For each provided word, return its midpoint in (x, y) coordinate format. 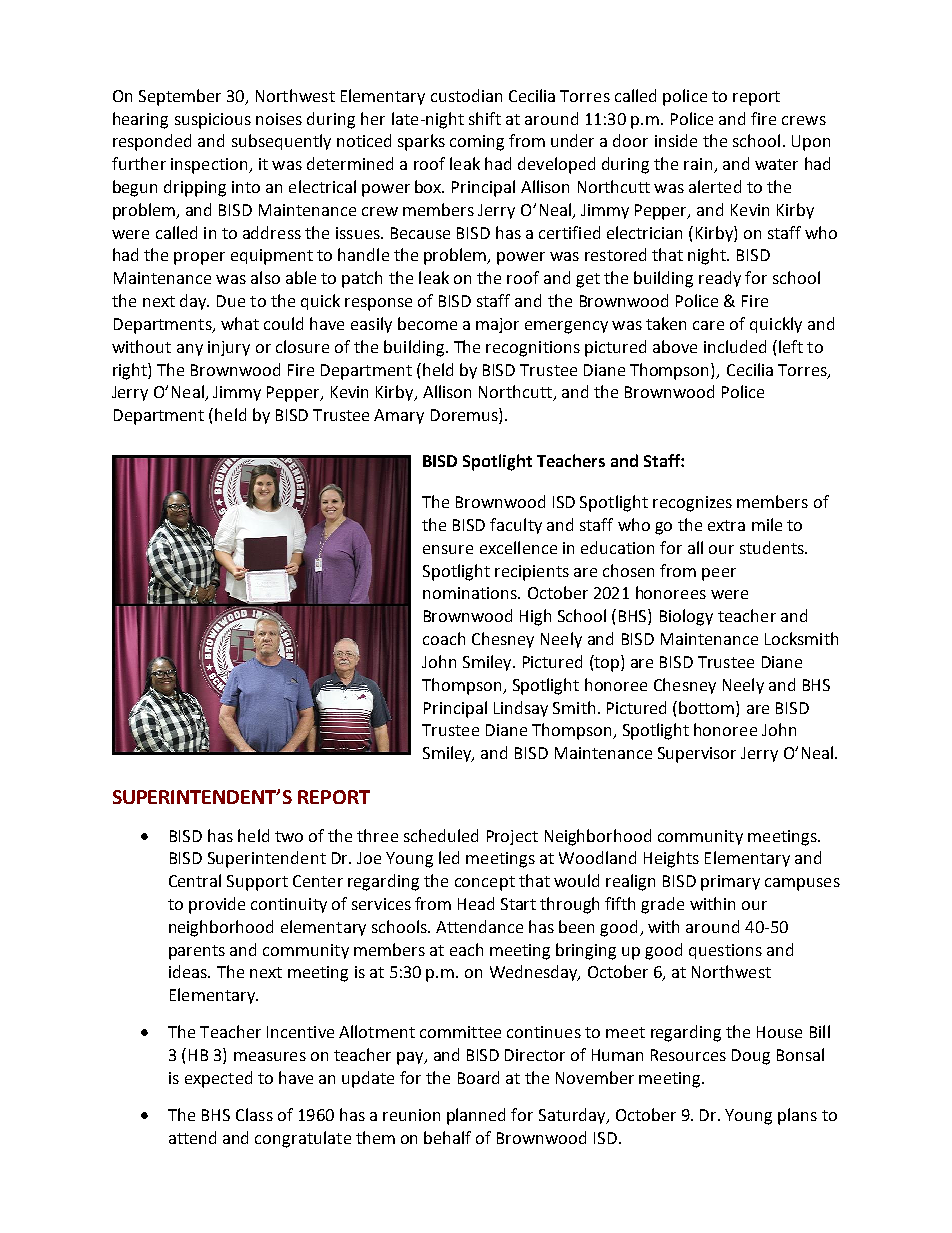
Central (195, 880)
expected (218, 1079)
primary (730, 883)
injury (229, 348)
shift (485, 118)
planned (476, 1116)
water (776, 164)
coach (444, 638)
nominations (471, 593)
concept (485, 883)
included (735, 346)
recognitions (533, 349)
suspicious (213, 121)
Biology (686, 617)
